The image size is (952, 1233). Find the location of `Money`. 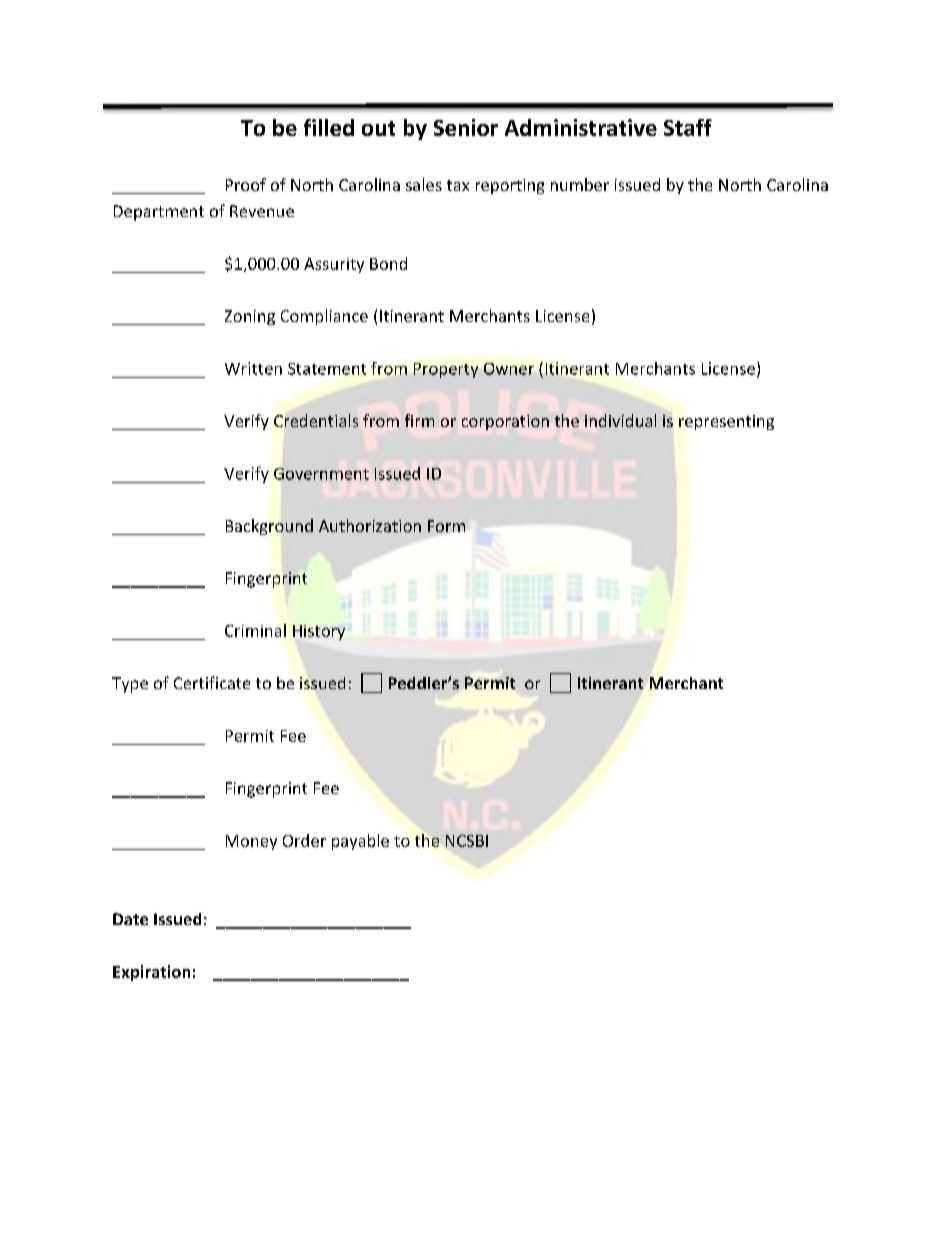

Money is located at coordinates (251, 842).
